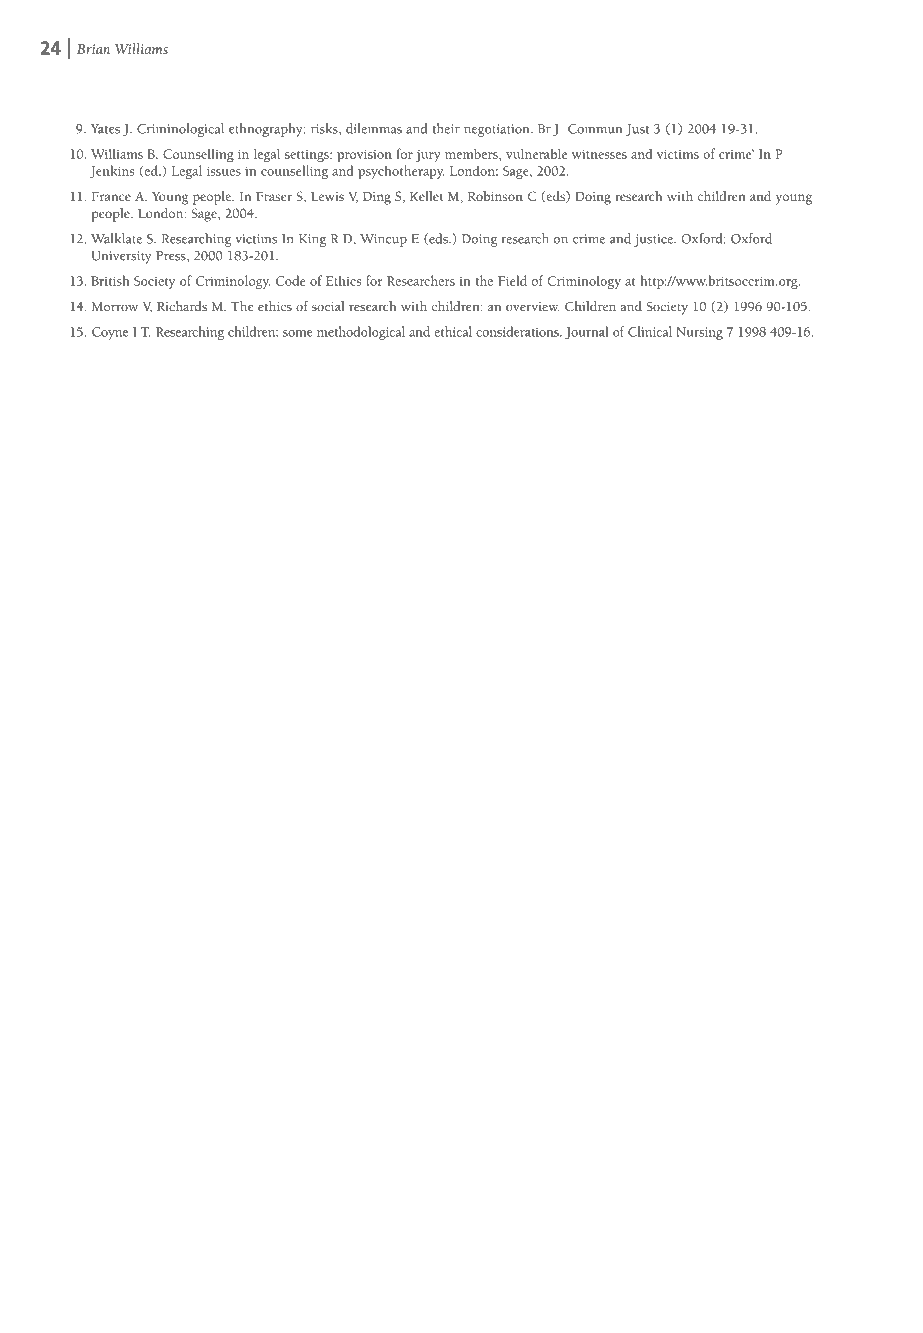 The width and height of the screenshot is (923, 1333). Describe the element at coordinates (93, 49) in the screenshot. I see `Brian` at that location.
